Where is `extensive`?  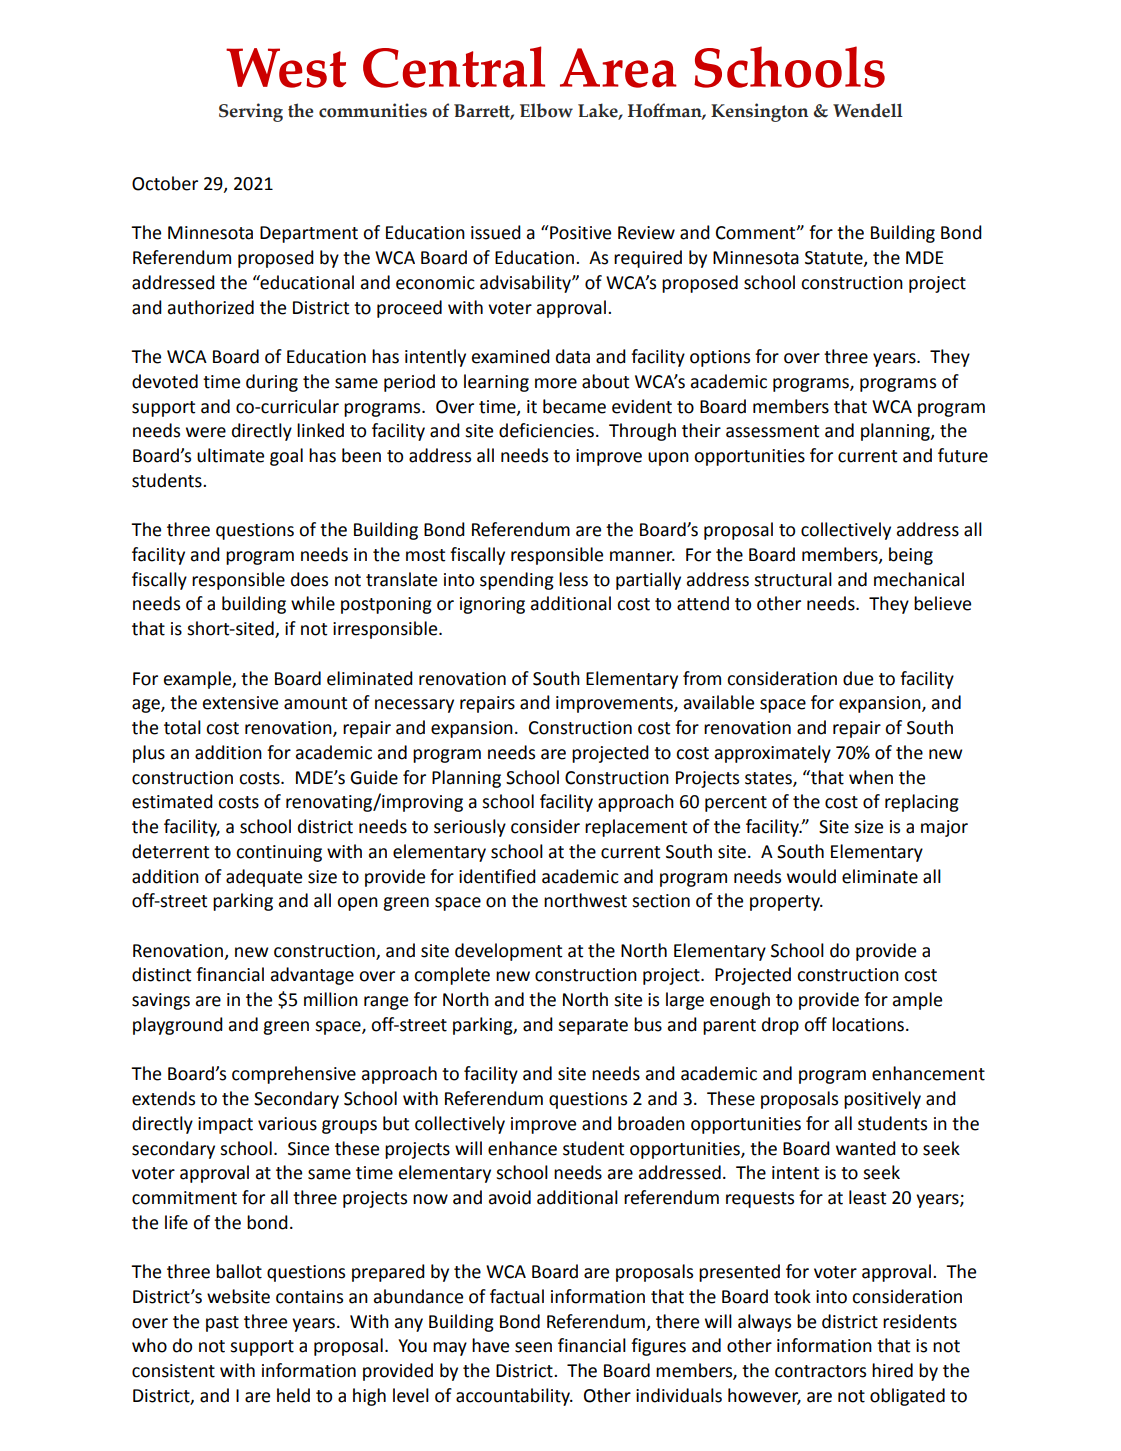 extensive is located at coordinates (240, 703).
